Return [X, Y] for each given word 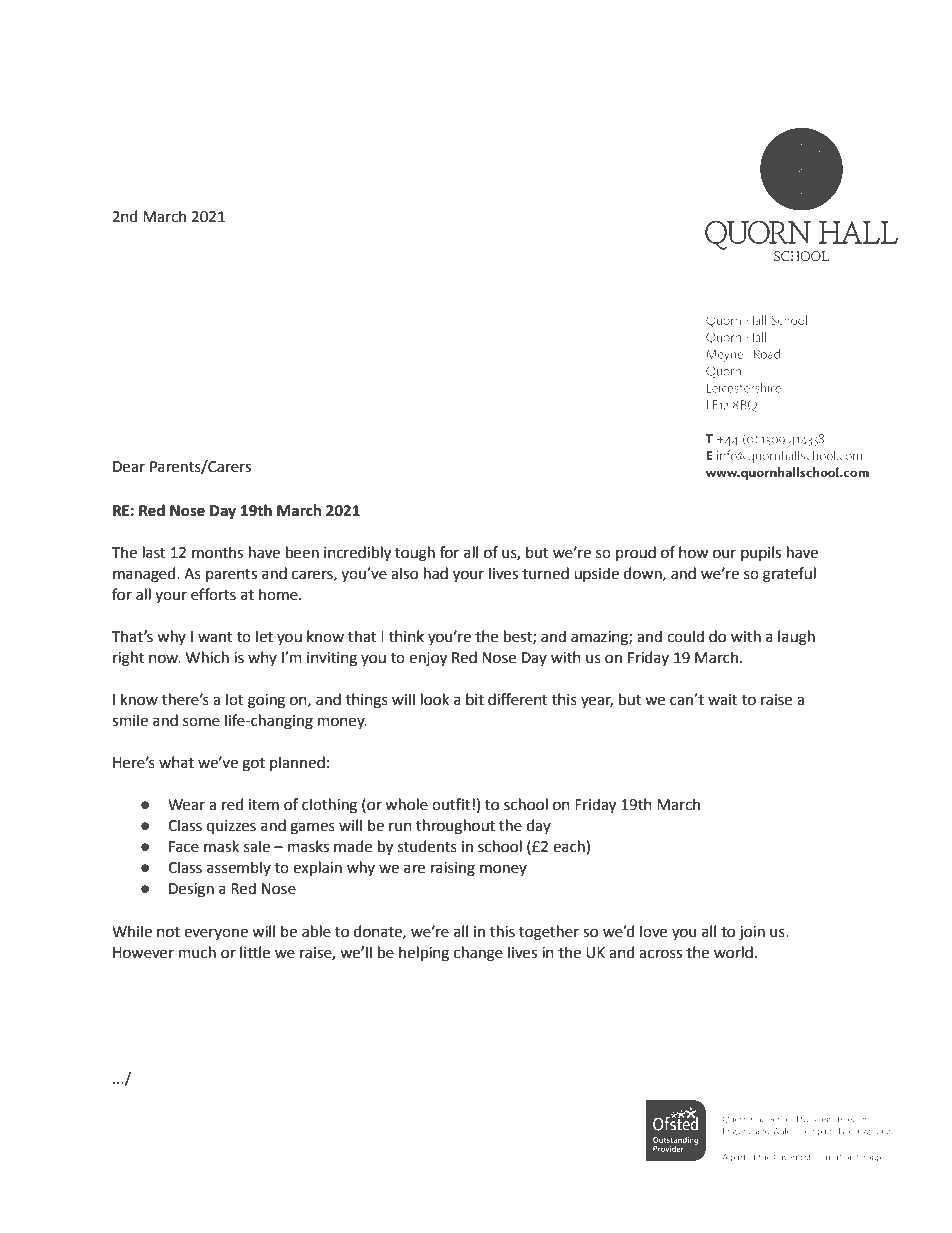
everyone [216, 934]
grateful [789, 575]
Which [207, 657]
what [176, 762]
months [217, 552]
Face [184, 847]
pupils [761, 553]
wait [723, 700]
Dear [129, 467]
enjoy [428, 659]
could [685, 636]
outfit [452, 804]
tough [415, 554]
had [436, 573]
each [570, 847]
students [427, 846]
